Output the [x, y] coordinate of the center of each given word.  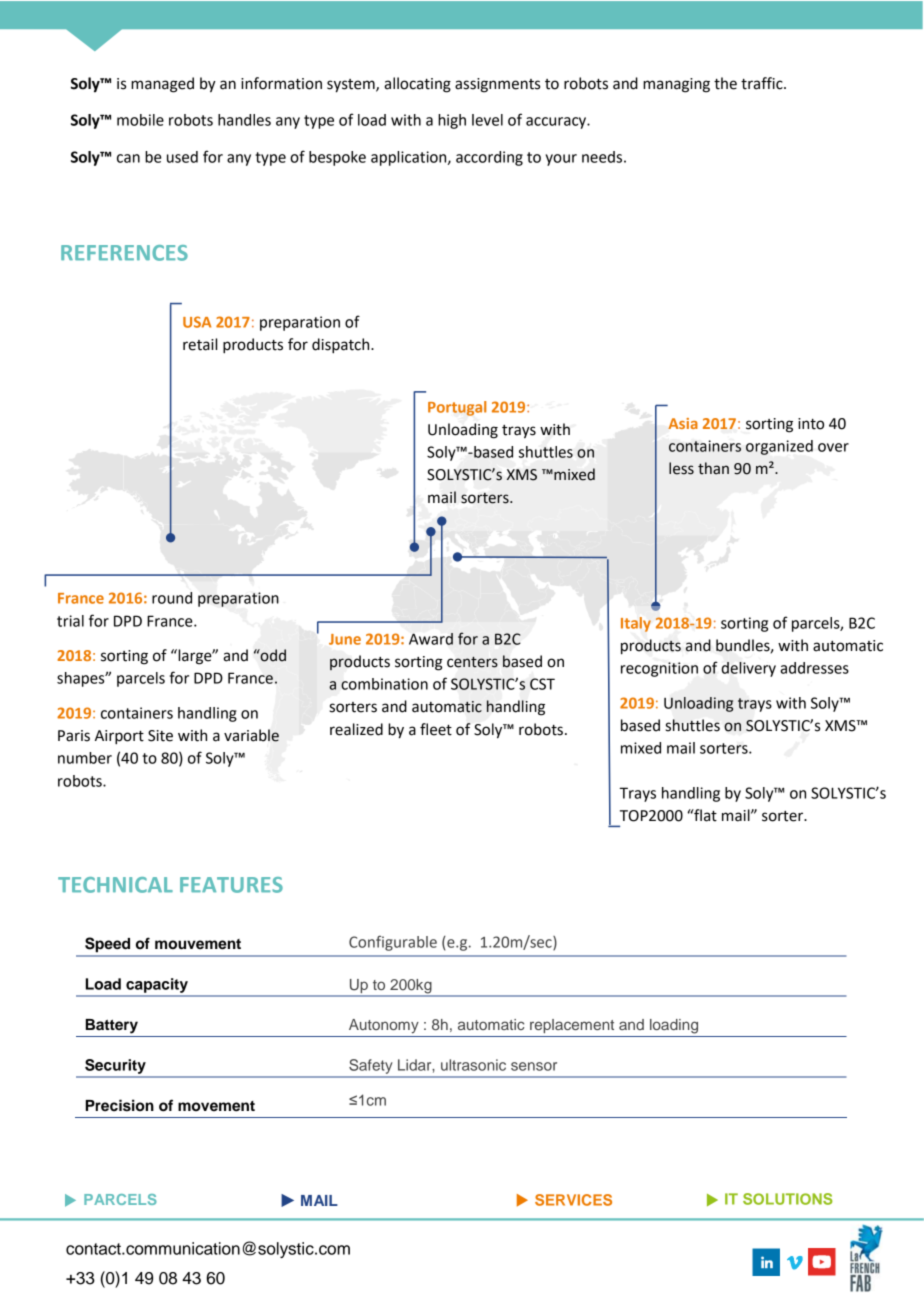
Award [431, 639]
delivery [748, 669]
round [172, 598]
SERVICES [573, 1200]
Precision [120, 1105]
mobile [140, 120]
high [452, 121]
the [725, 83]
